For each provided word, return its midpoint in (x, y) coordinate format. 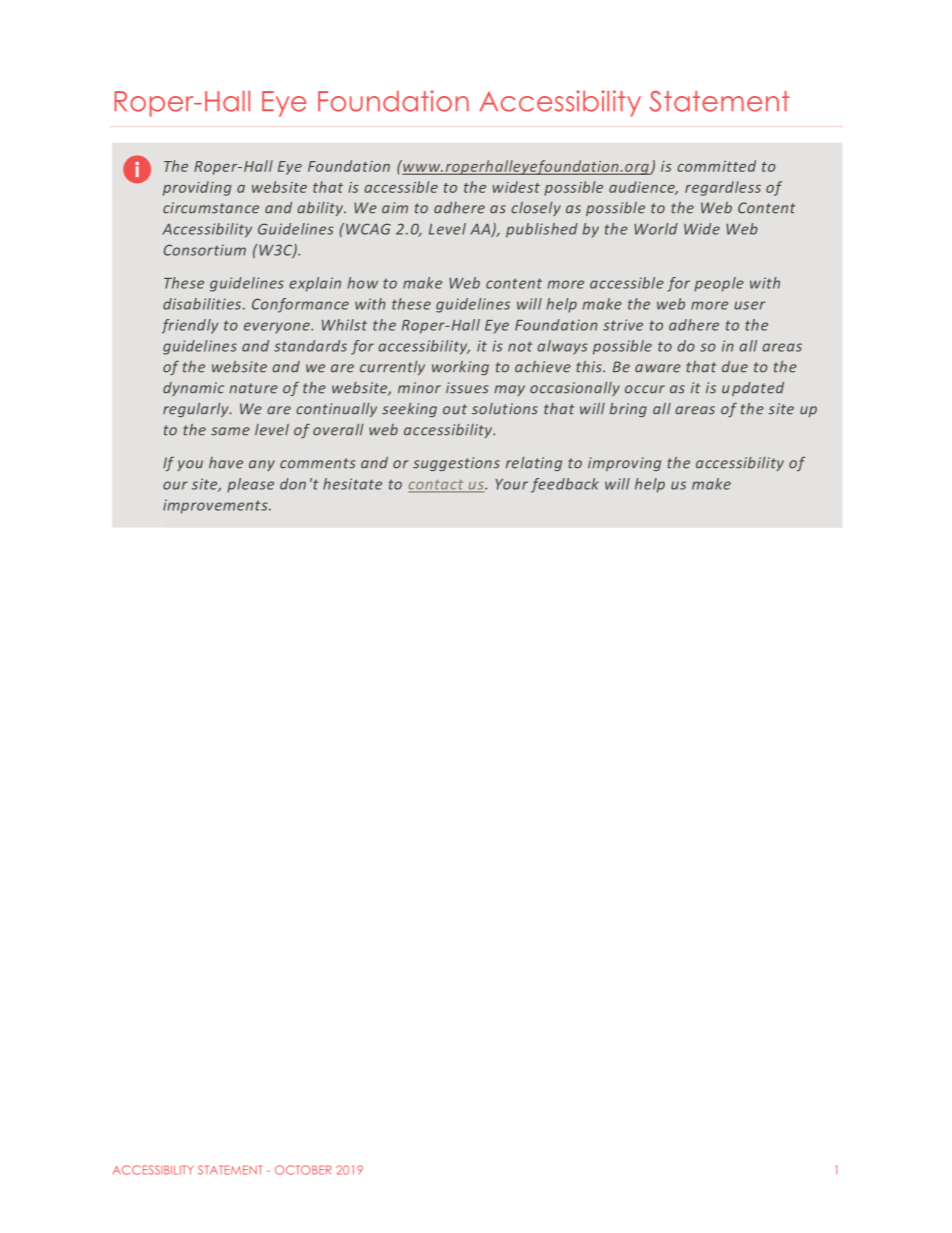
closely (536, 209)
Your (512, 484)
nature (253, 388)
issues (467, 388)
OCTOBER (303, 1170)
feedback (565, 485)
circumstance (211, 208)
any (262, 465)
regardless (723, 188)
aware (658, 368)
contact (437, 486)
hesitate (352, 484)
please (250, 485)
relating (534, 464)
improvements (216, 506)
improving (624, 464)
